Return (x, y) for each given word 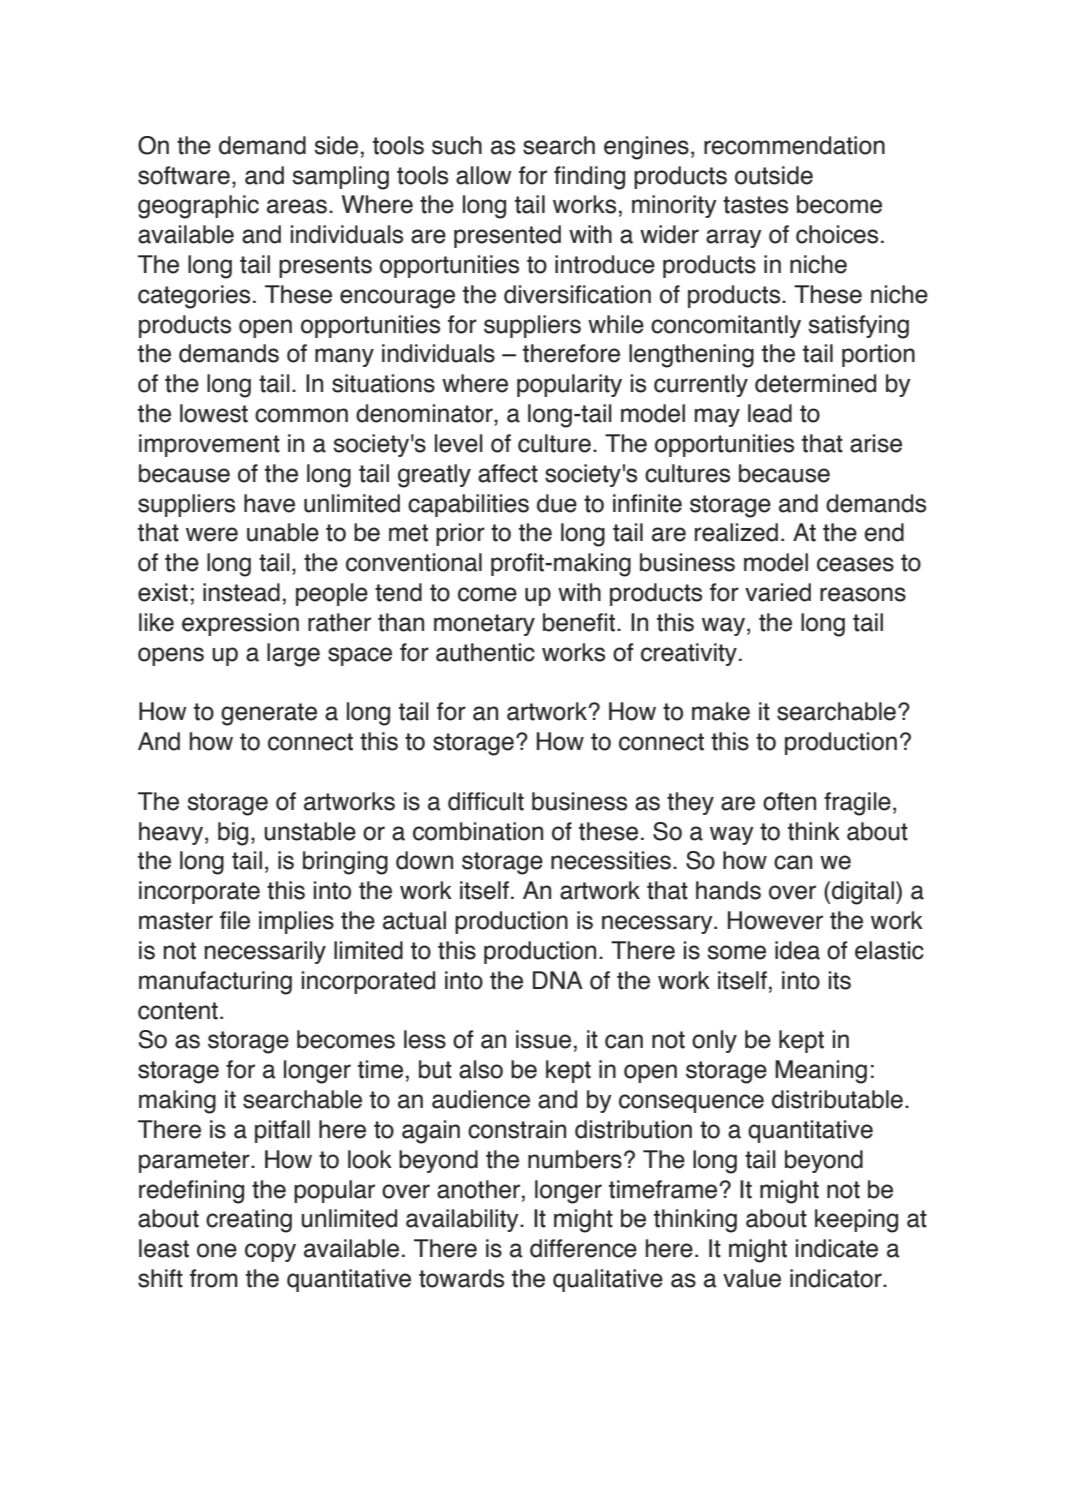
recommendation (794, 145)
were (212, 534)
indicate (837, 1248)
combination (478, 831)
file (235, 920)
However (775, 920)
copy (270, 1252)
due (557, 503)
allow (484, 175)
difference (583, 1248)
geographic (198, 207)
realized (736, 532)
